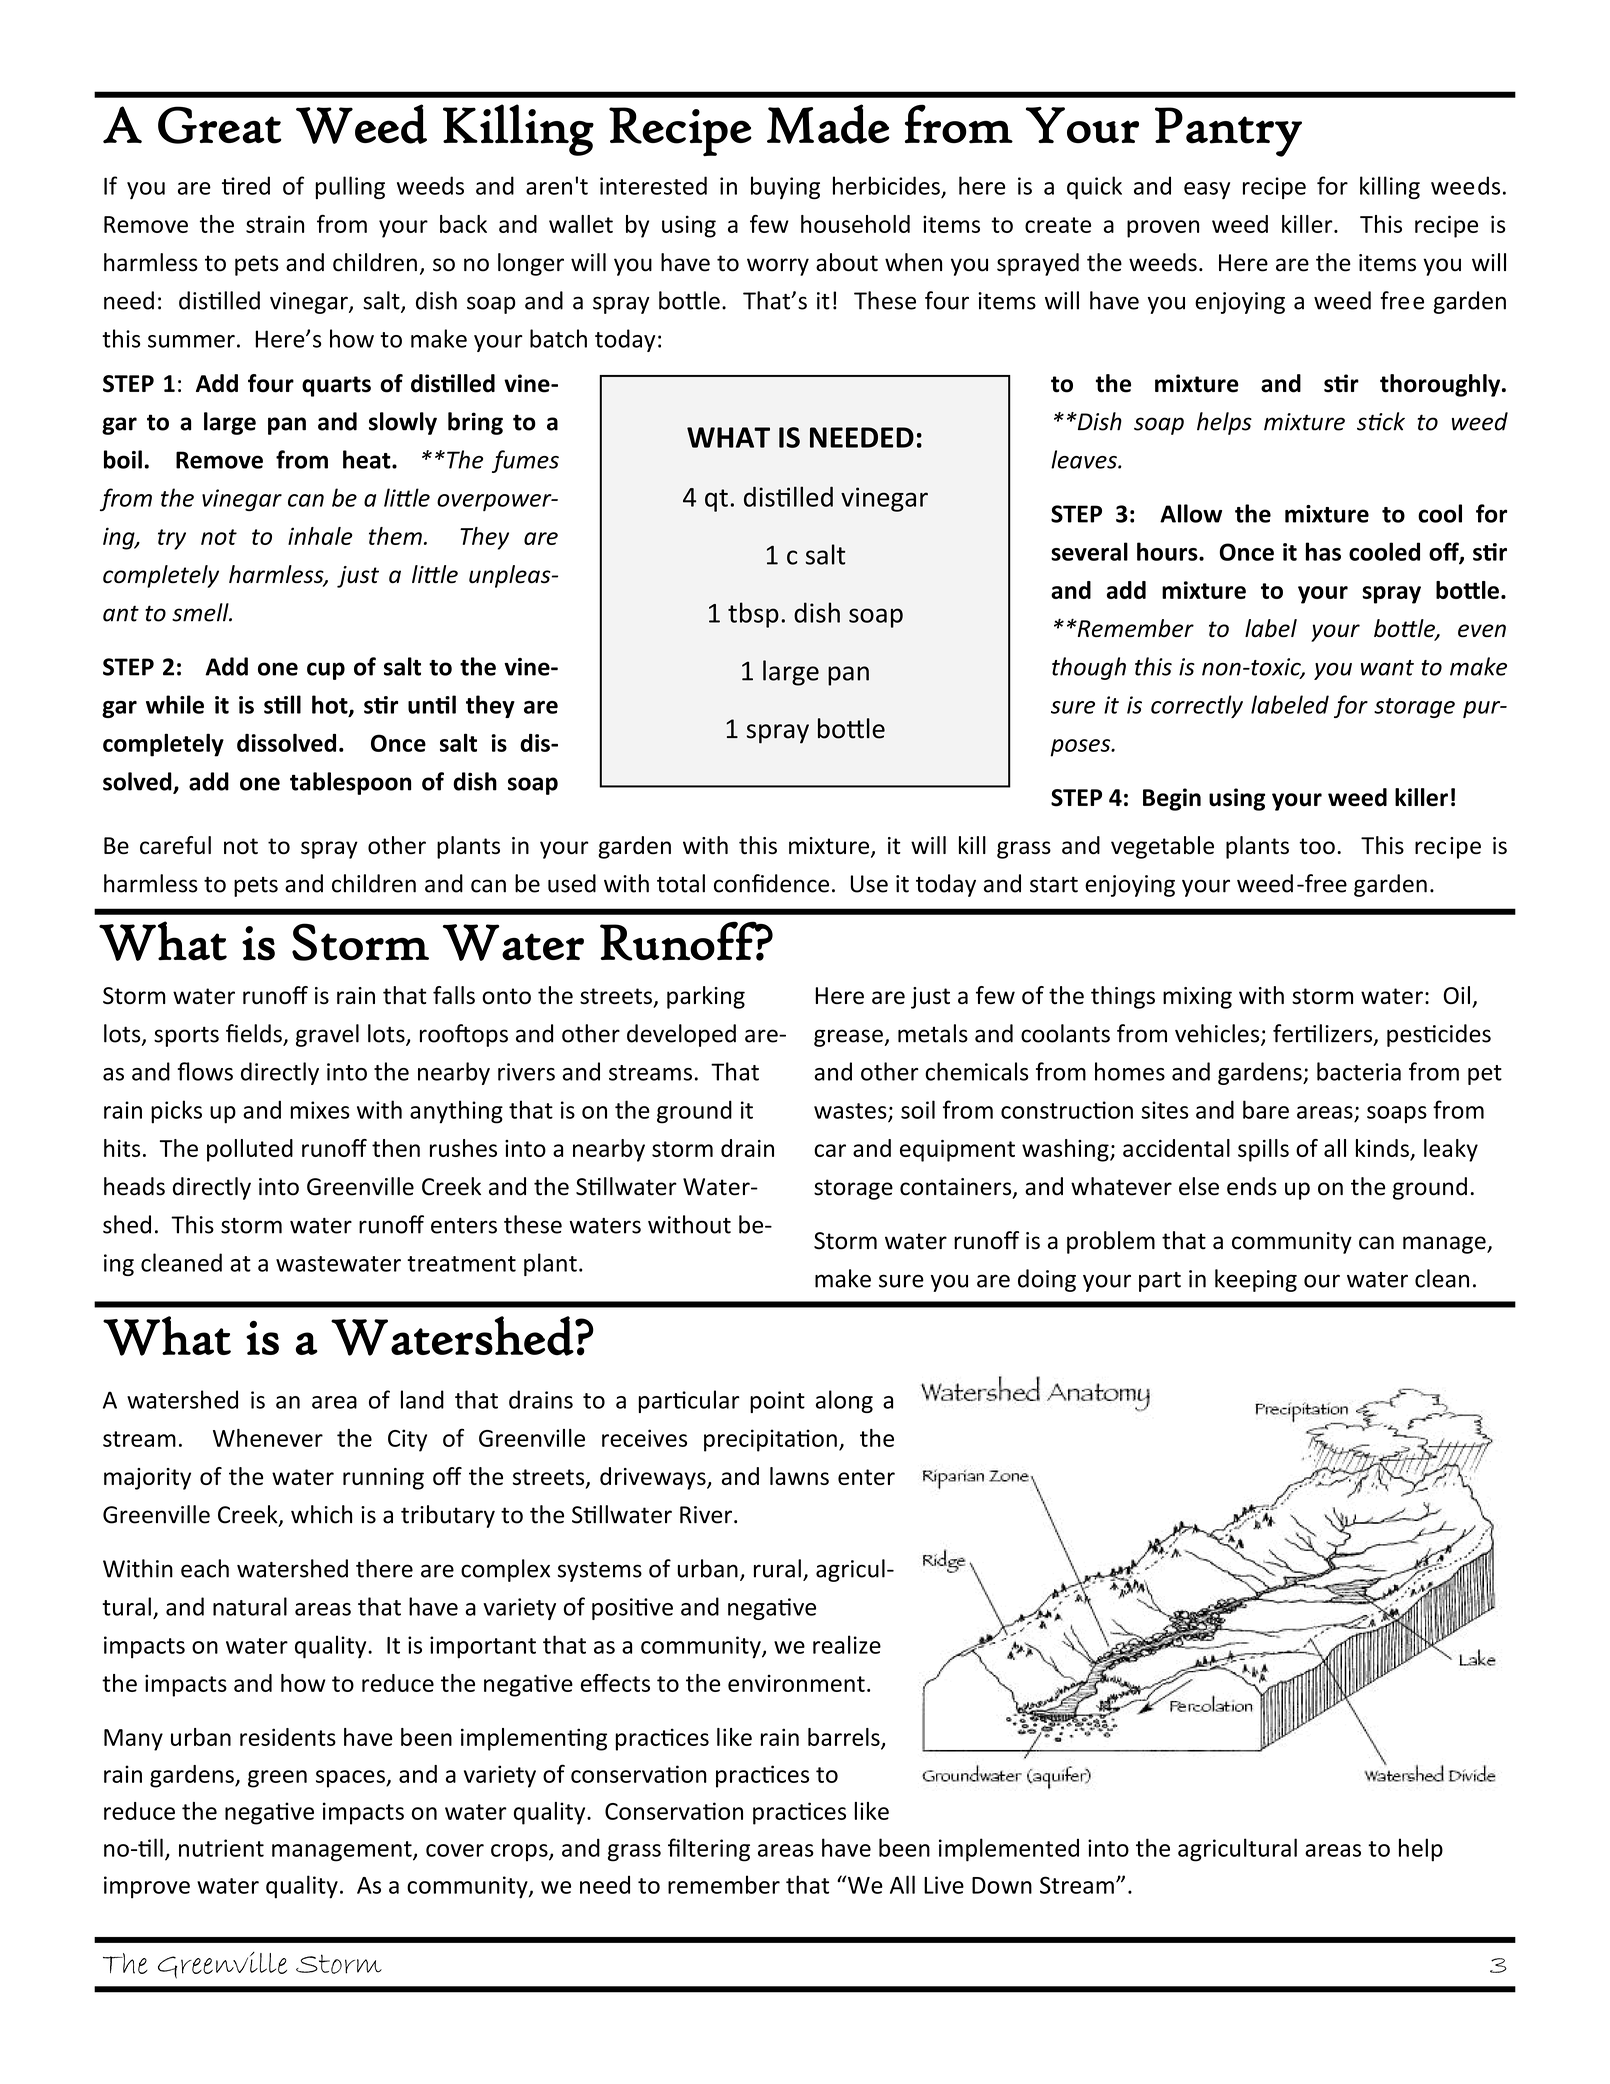 The width and height of the image is (1610, 2084). Describe the element at coordinates (753, 615) in the image. I see `tbsp` at that location.
